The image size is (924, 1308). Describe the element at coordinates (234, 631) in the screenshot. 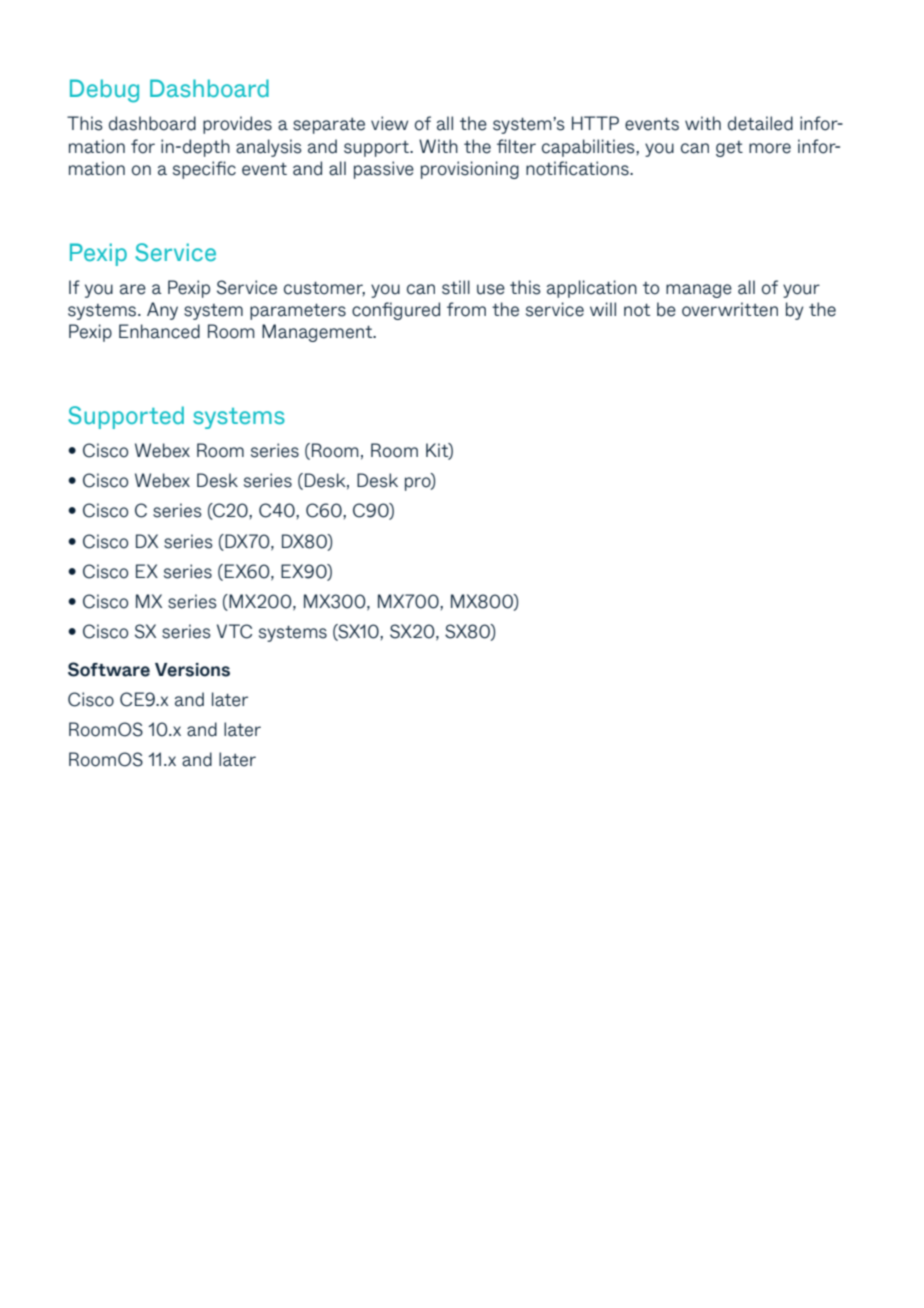

I see `VTC` at that location.
